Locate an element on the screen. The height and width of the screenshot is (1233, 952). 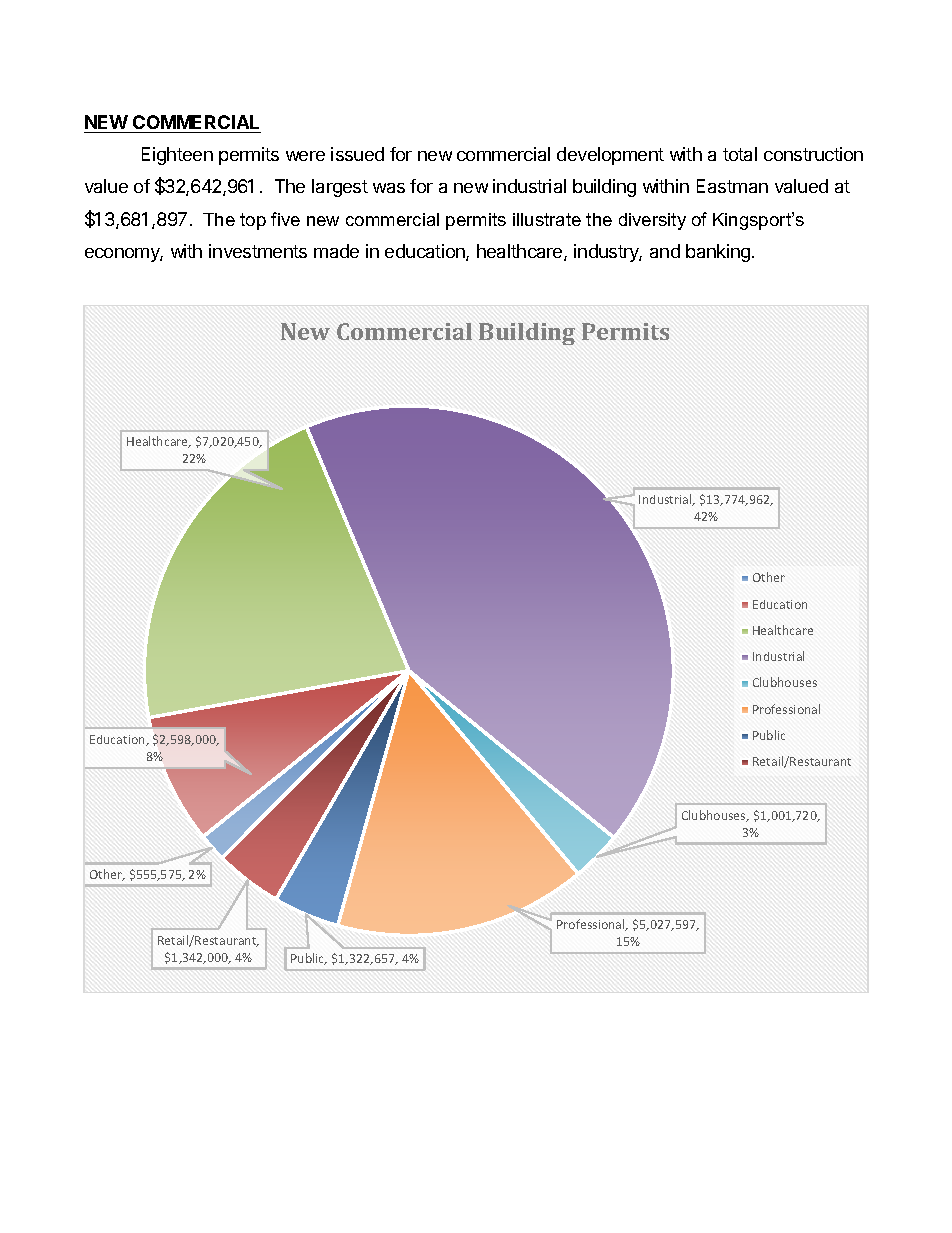
were is located at coordinates (305, 156).
